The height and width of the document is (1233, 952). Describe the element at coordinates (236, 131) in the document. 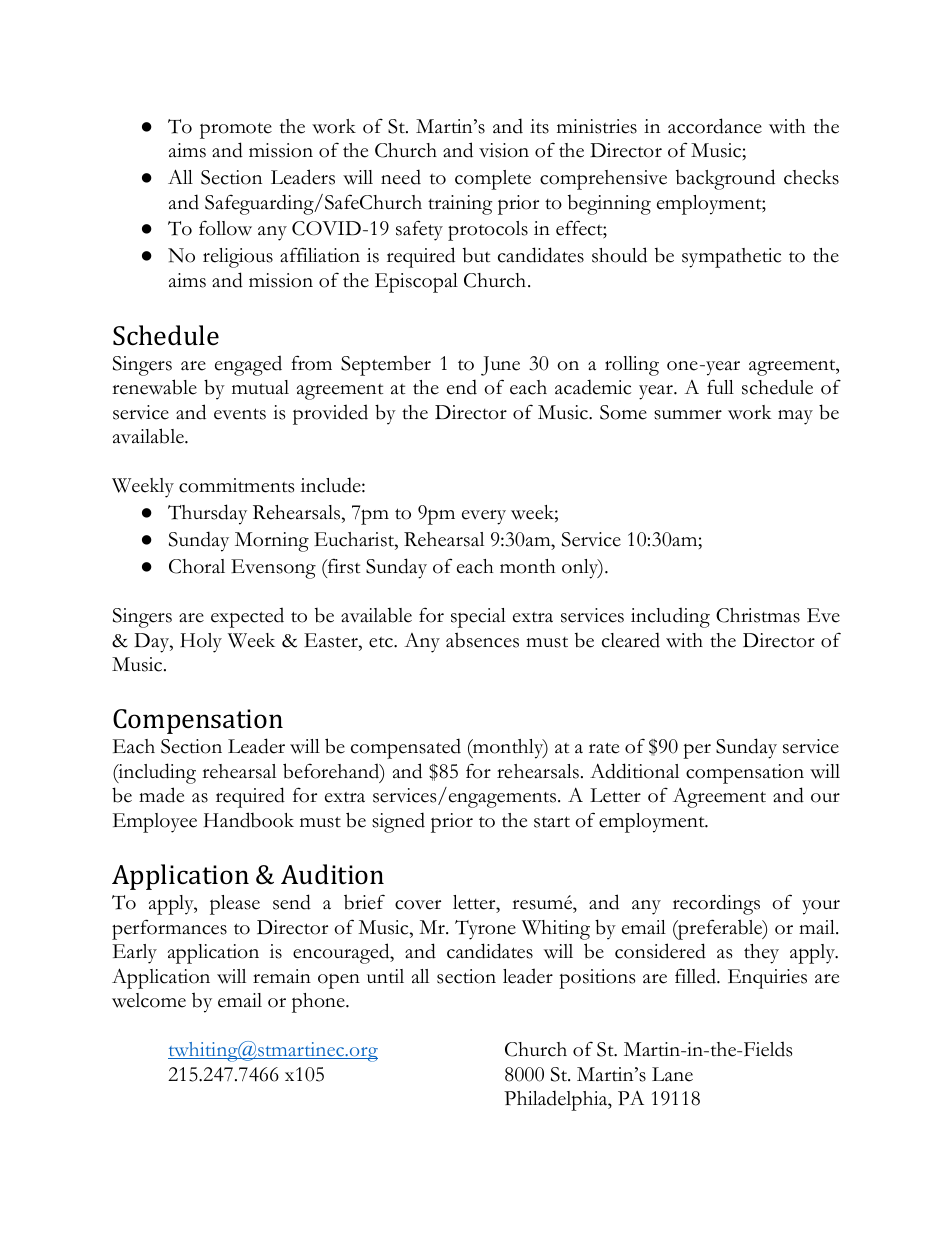

I see `promote` at that location.
